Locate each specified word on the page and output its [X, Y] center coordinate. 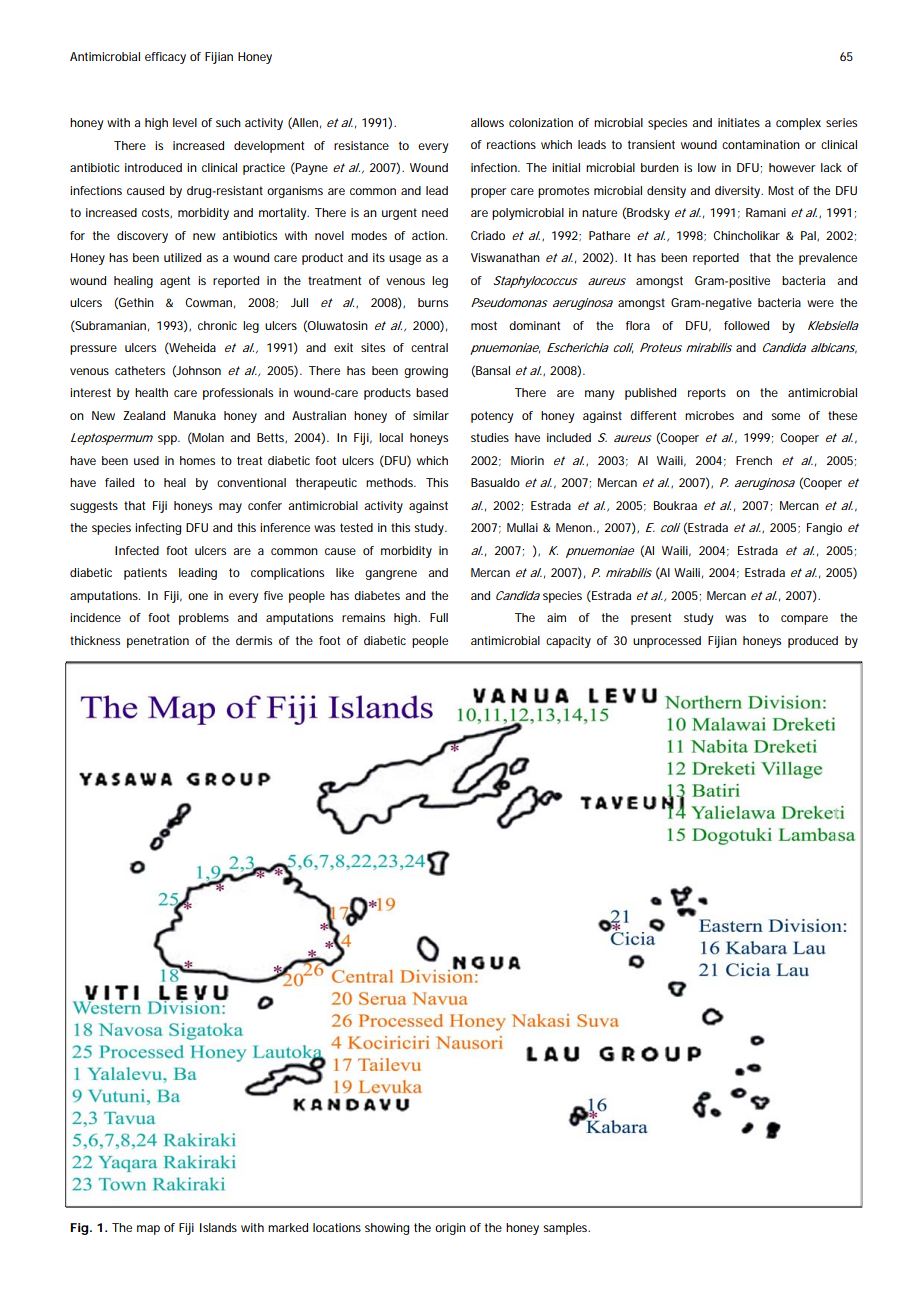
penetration [158, 642]
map [148, 1230]
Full [439, 617]
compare [804, 620]
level [185, 122]
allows [487, 122]
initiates [739, 122]
